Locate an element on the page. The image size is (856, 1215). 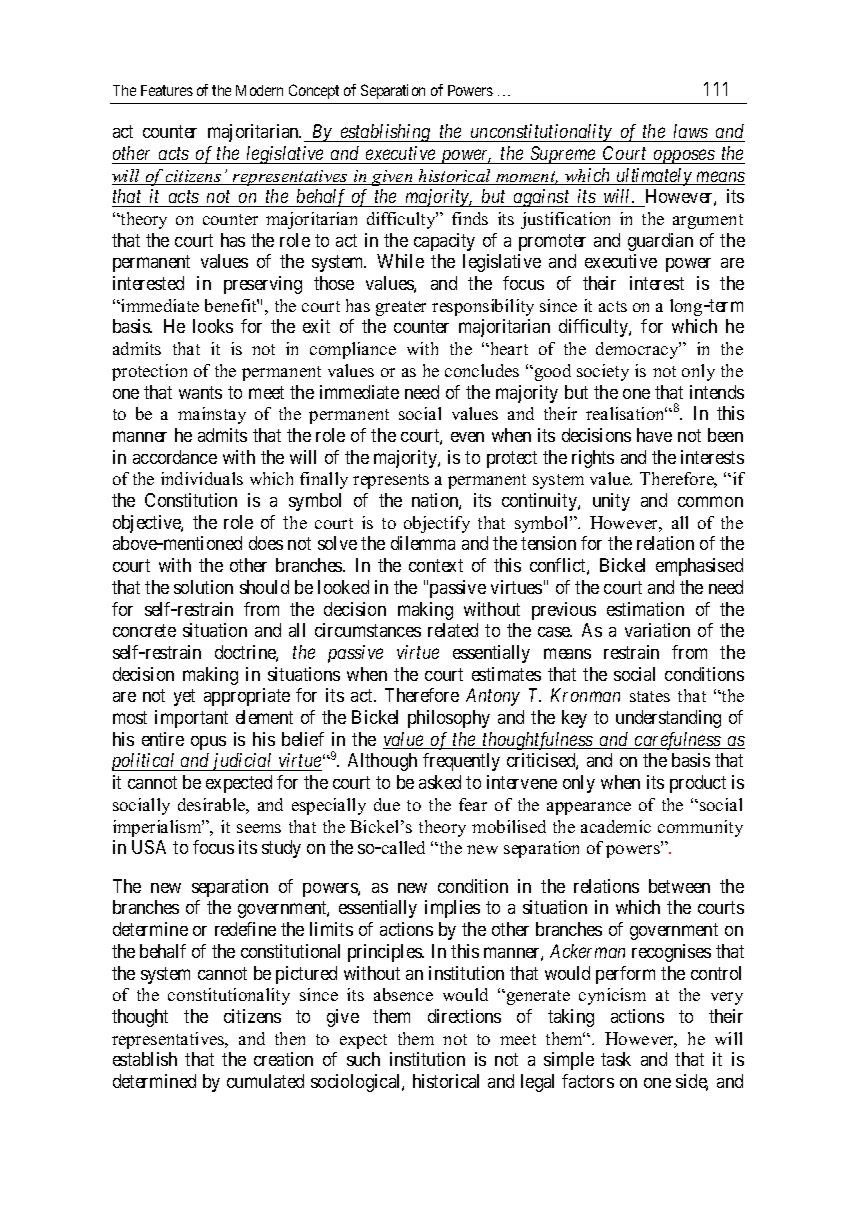
society is located at coordinates (603, 372).
